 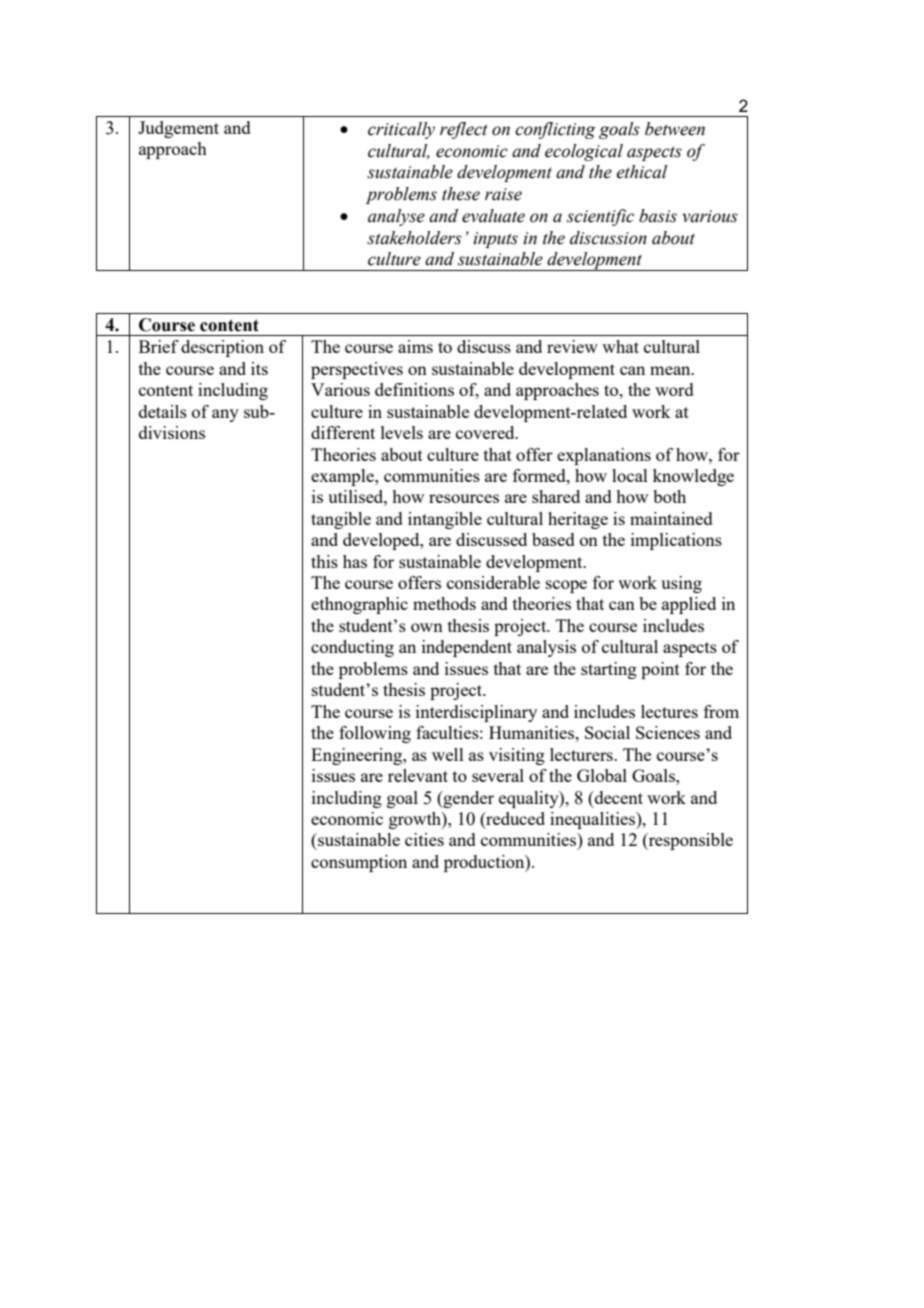 I want to click on consumption, so click(x=359, y=863).
